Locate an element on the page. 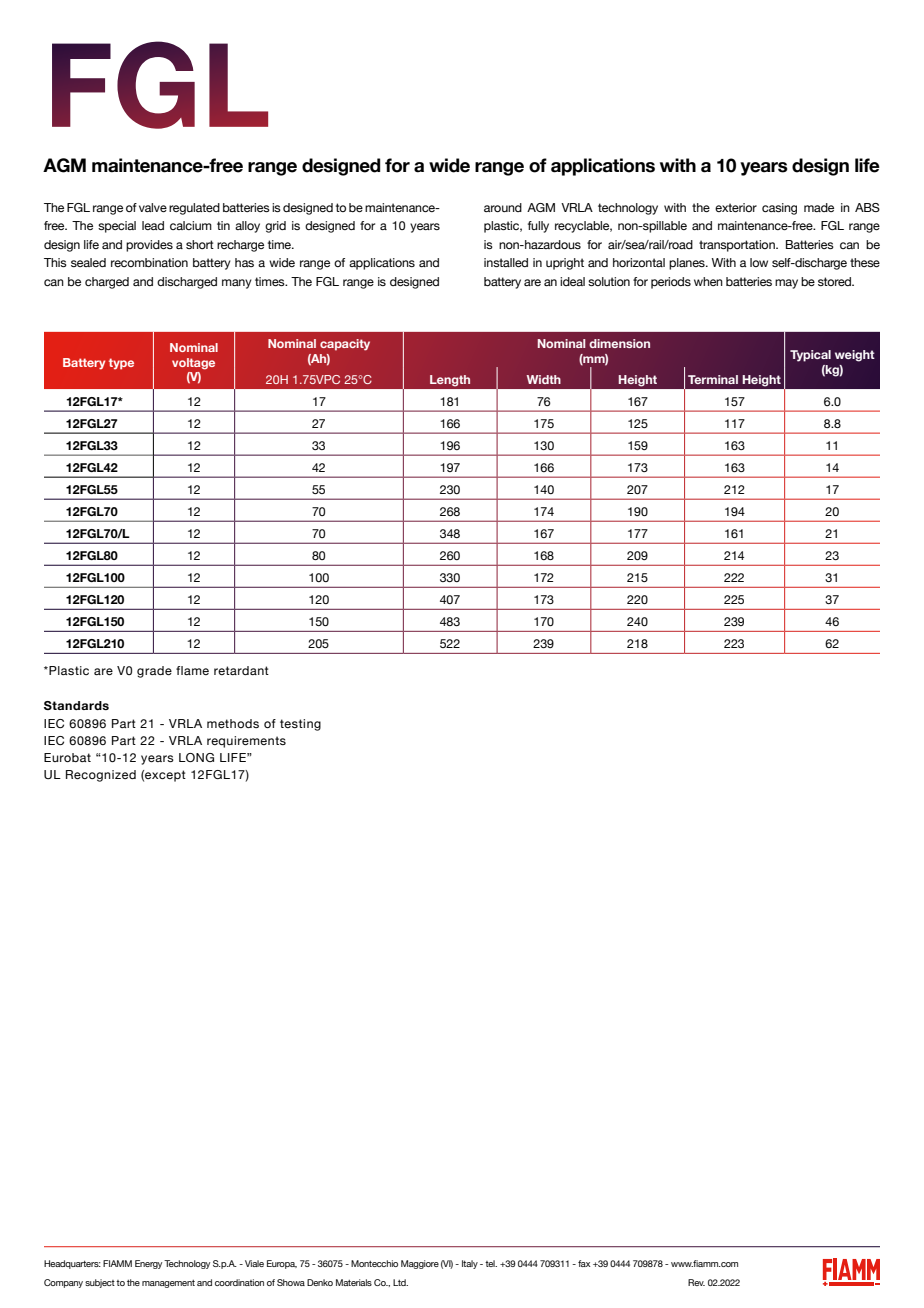 This document has height=1308, width=924. Energy is located at coordinates (148, 1264).
